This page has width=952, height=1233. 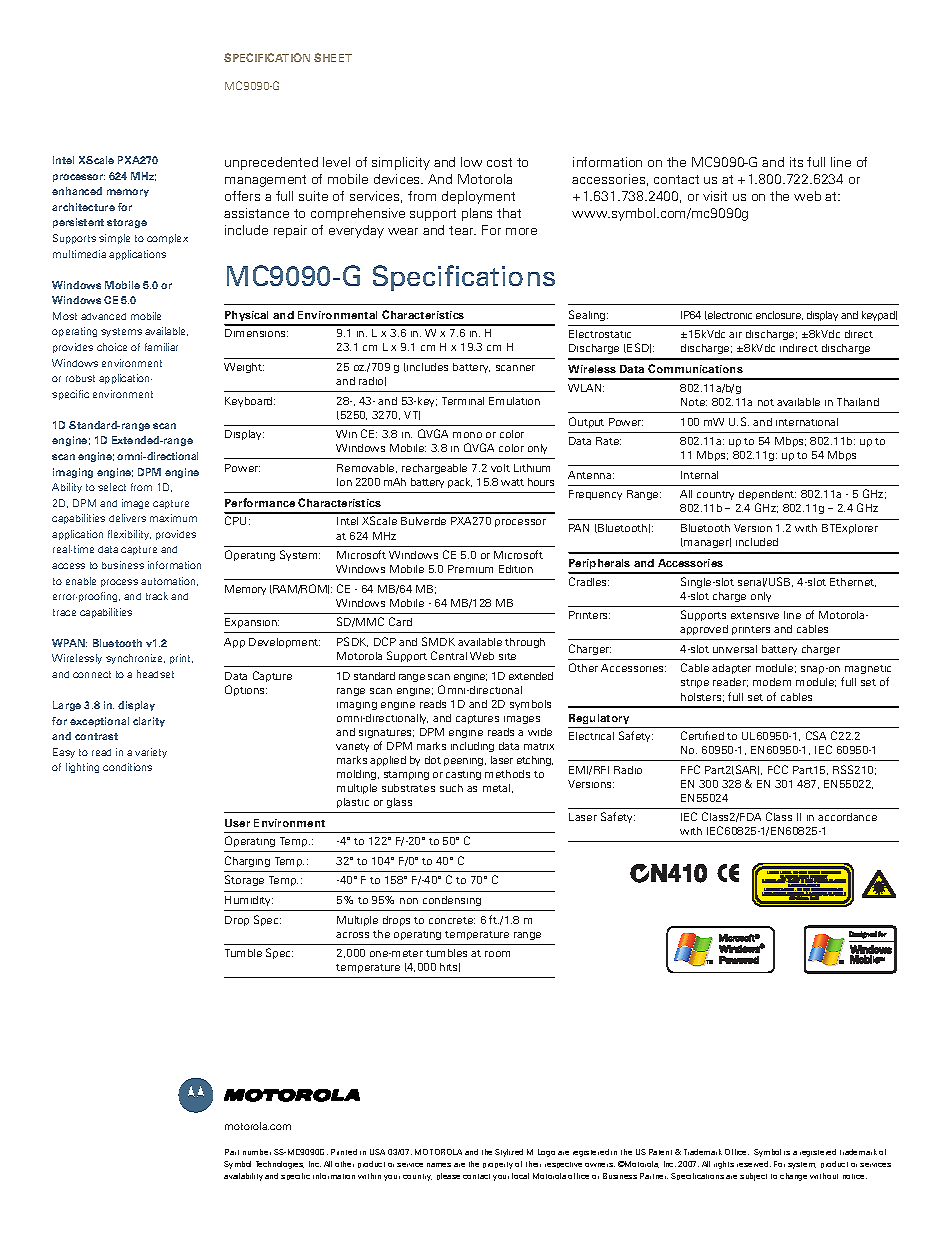 I want to click on extensive, so click(x=755, y=615).
